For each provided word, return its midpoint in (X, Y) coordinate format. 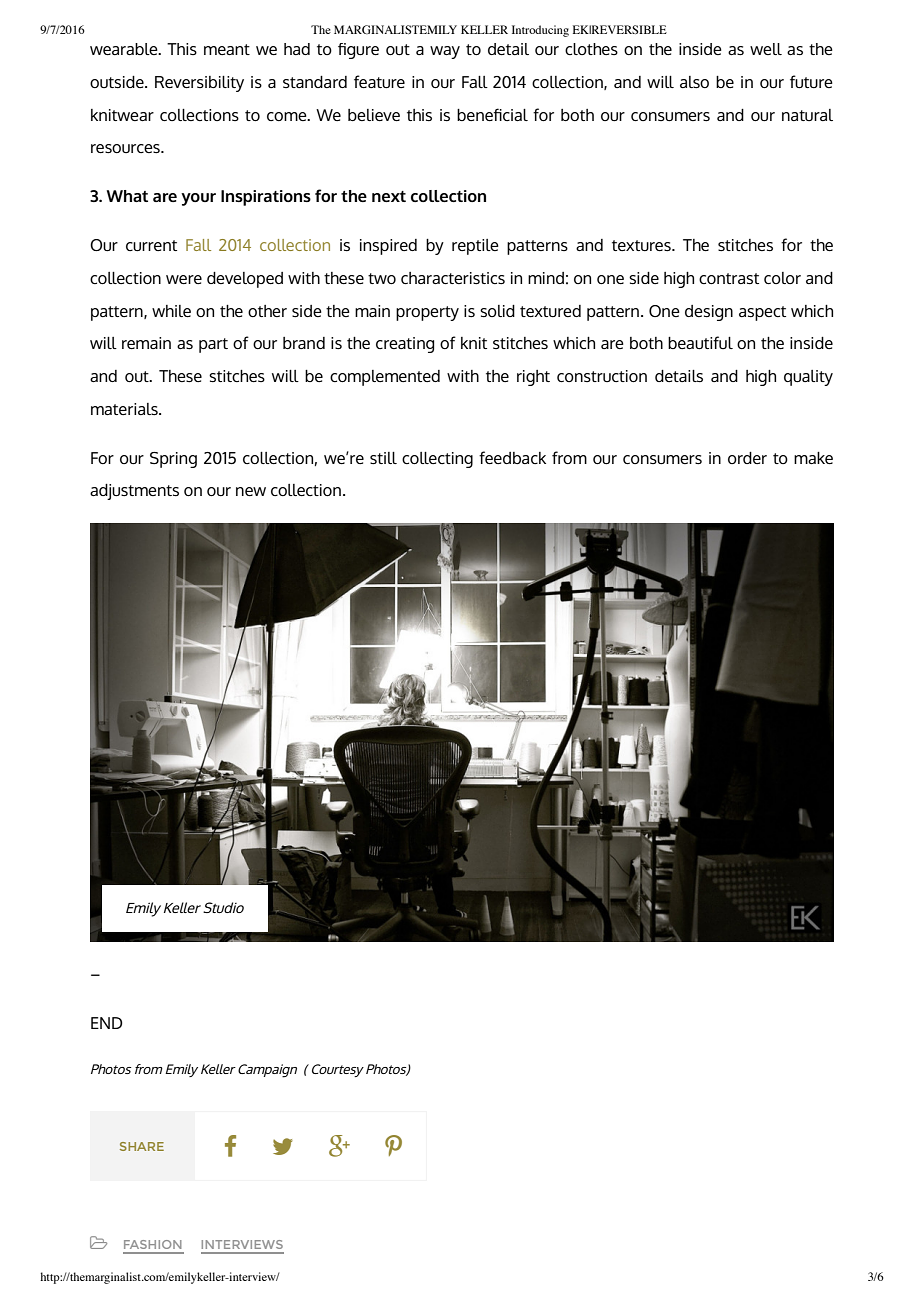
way (445, 52)
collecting (437, 460)
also (694, 82)
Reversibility (199, 84)
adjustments (134, 492)
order (747, 458)
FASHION (153, 1244)
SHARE (142, 1146)
